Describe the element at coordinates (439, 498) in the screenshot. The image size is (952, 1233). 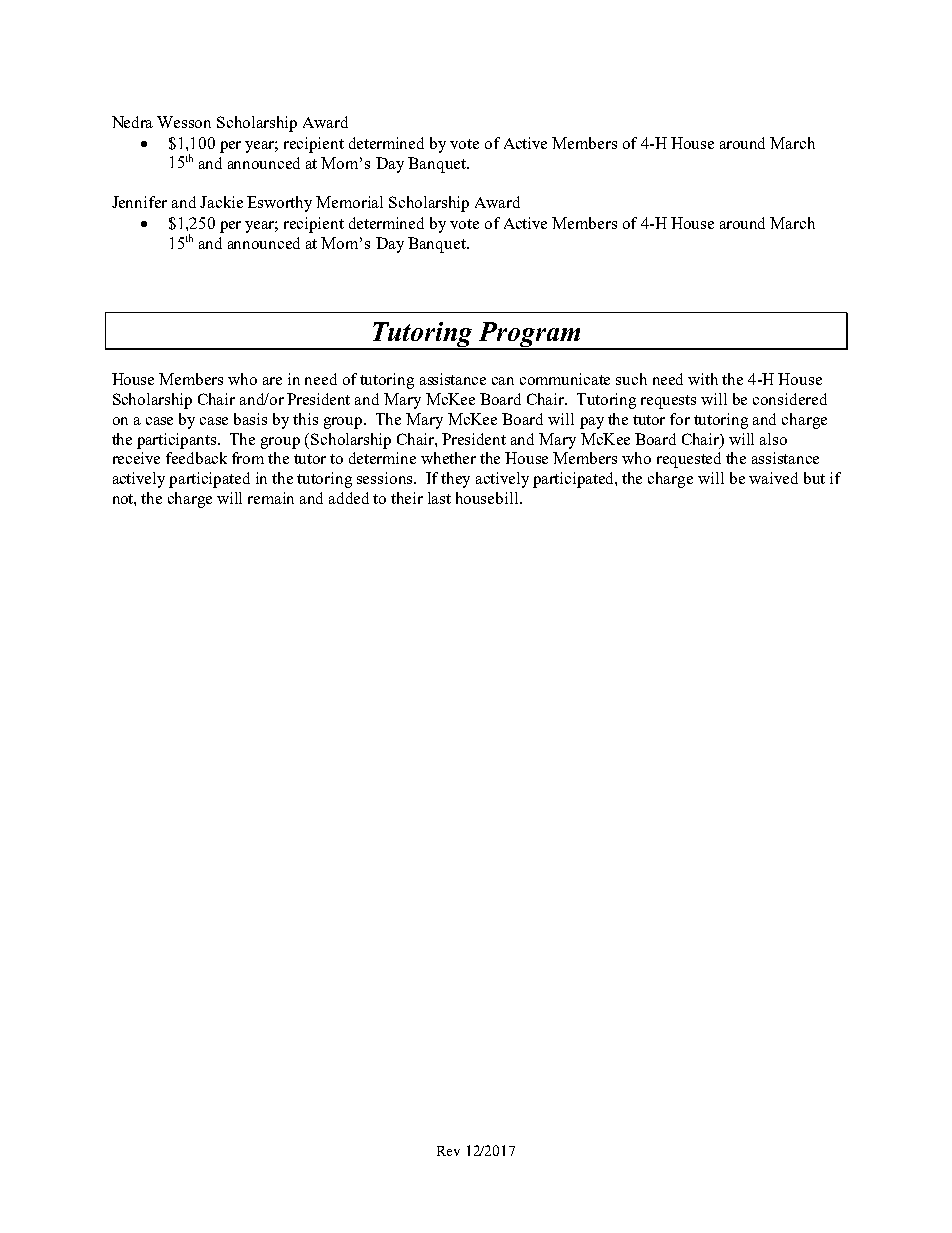
I see `last` at that location.
